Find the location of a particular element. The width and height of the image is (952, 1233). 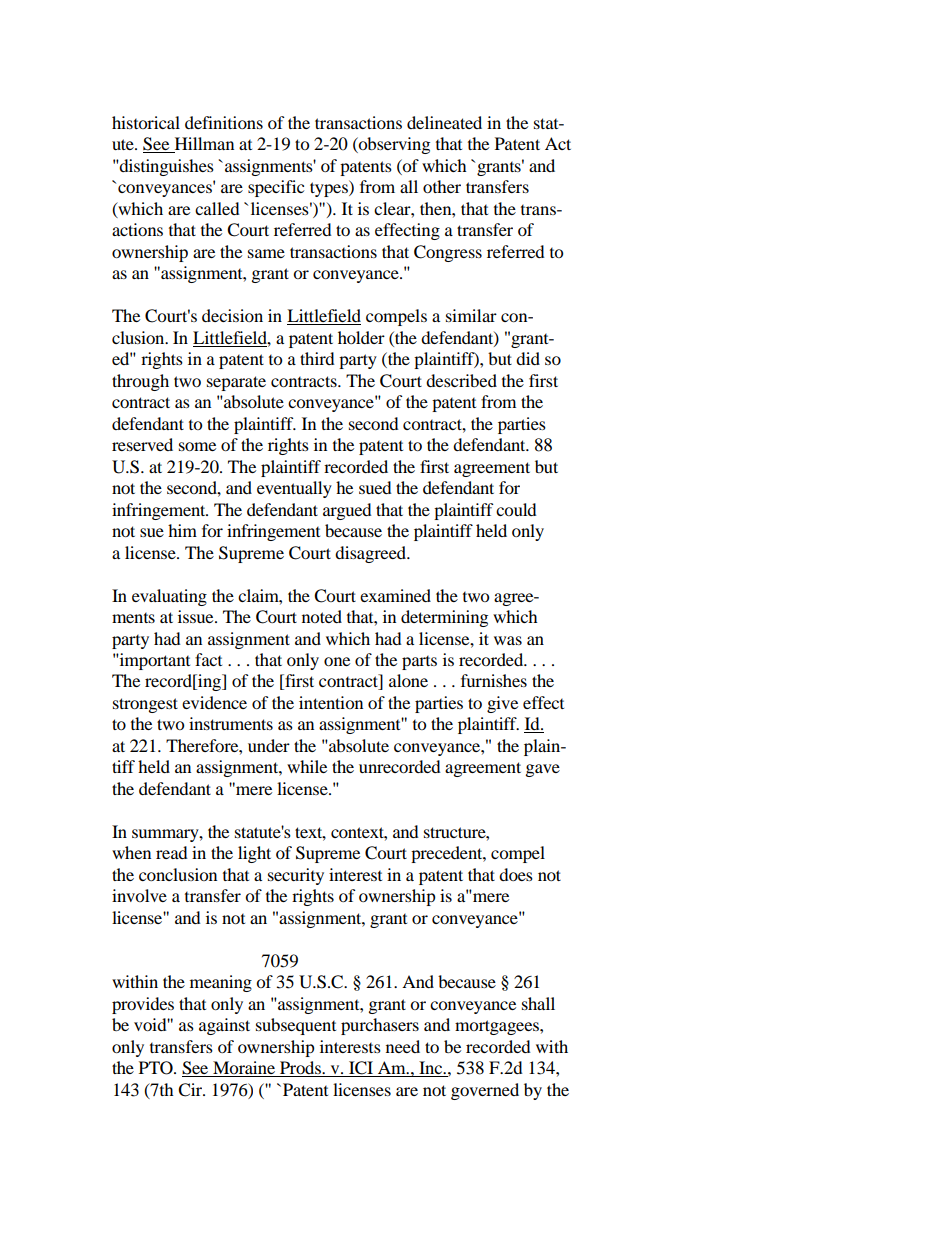

delineated is located at coordinates (444, 122).
